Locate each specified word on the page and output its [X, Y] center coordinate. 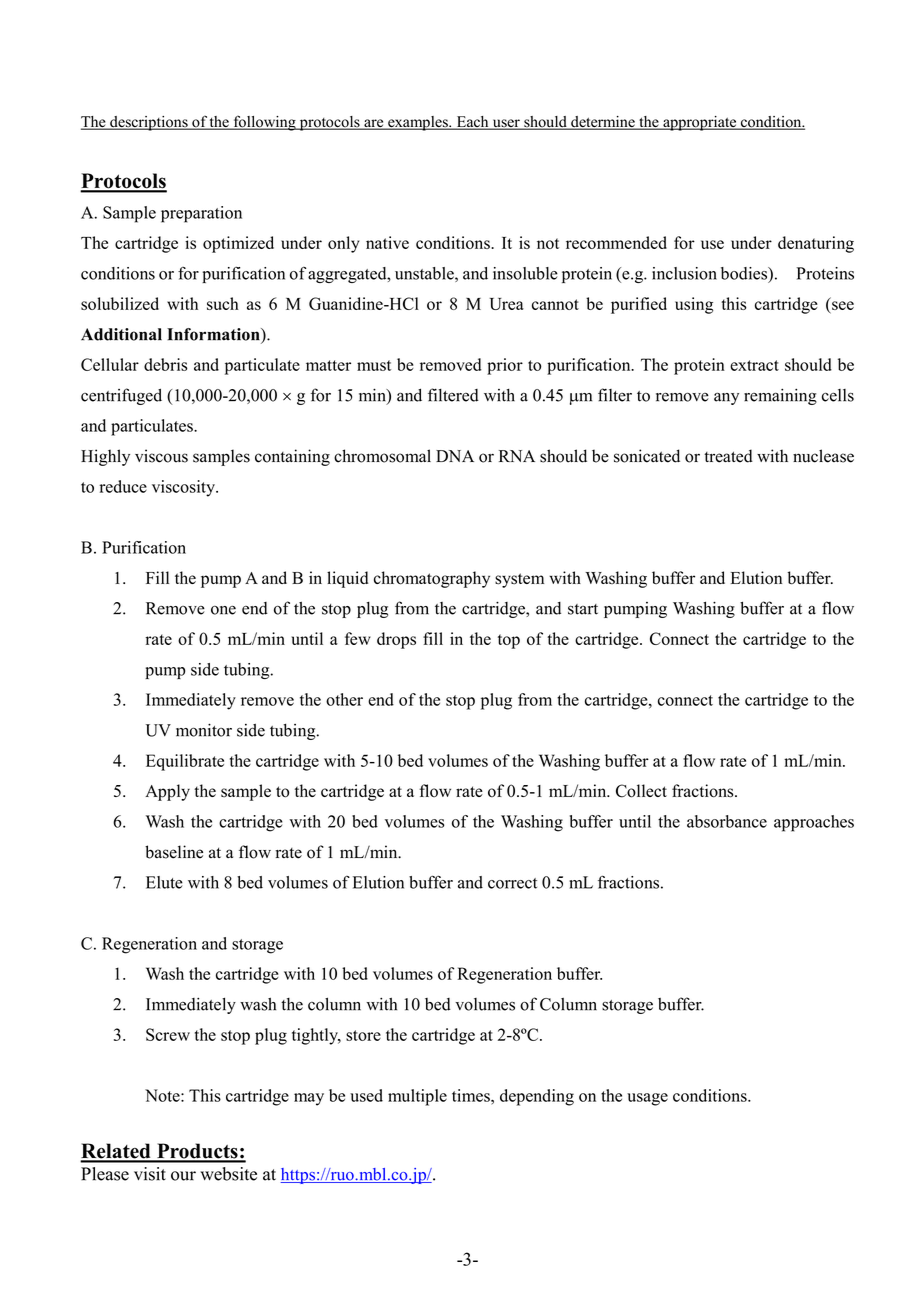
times [472, 1095]
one [223, 610]
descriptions [149, 123]
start [583, 609]
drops [396, 640]
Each [472, 123]
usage [647, 1099]
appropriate [700, 123]
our [183, 1176]
